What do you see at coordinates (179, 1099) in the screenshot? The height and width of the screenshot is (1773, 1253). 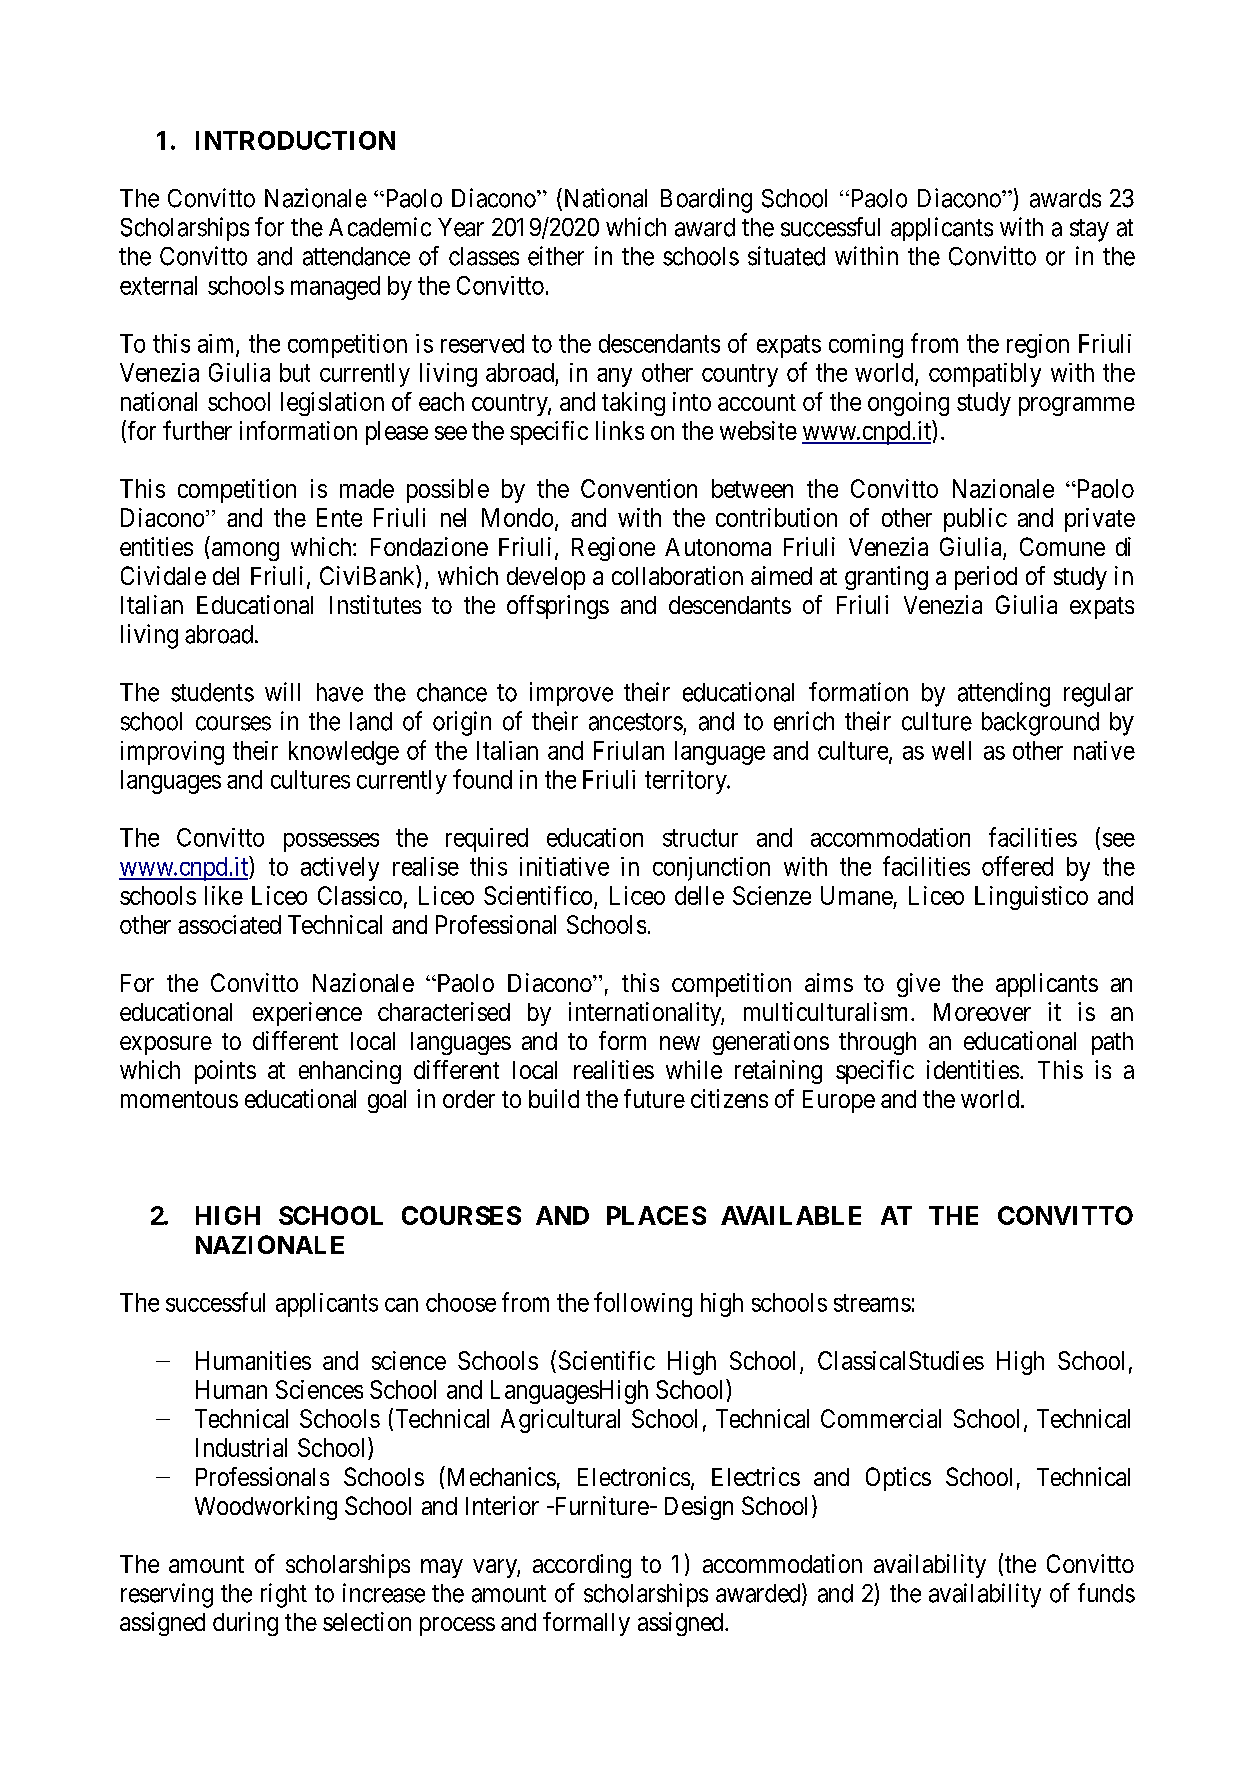 I see `momentous` at bounding box center [179, 1099].
